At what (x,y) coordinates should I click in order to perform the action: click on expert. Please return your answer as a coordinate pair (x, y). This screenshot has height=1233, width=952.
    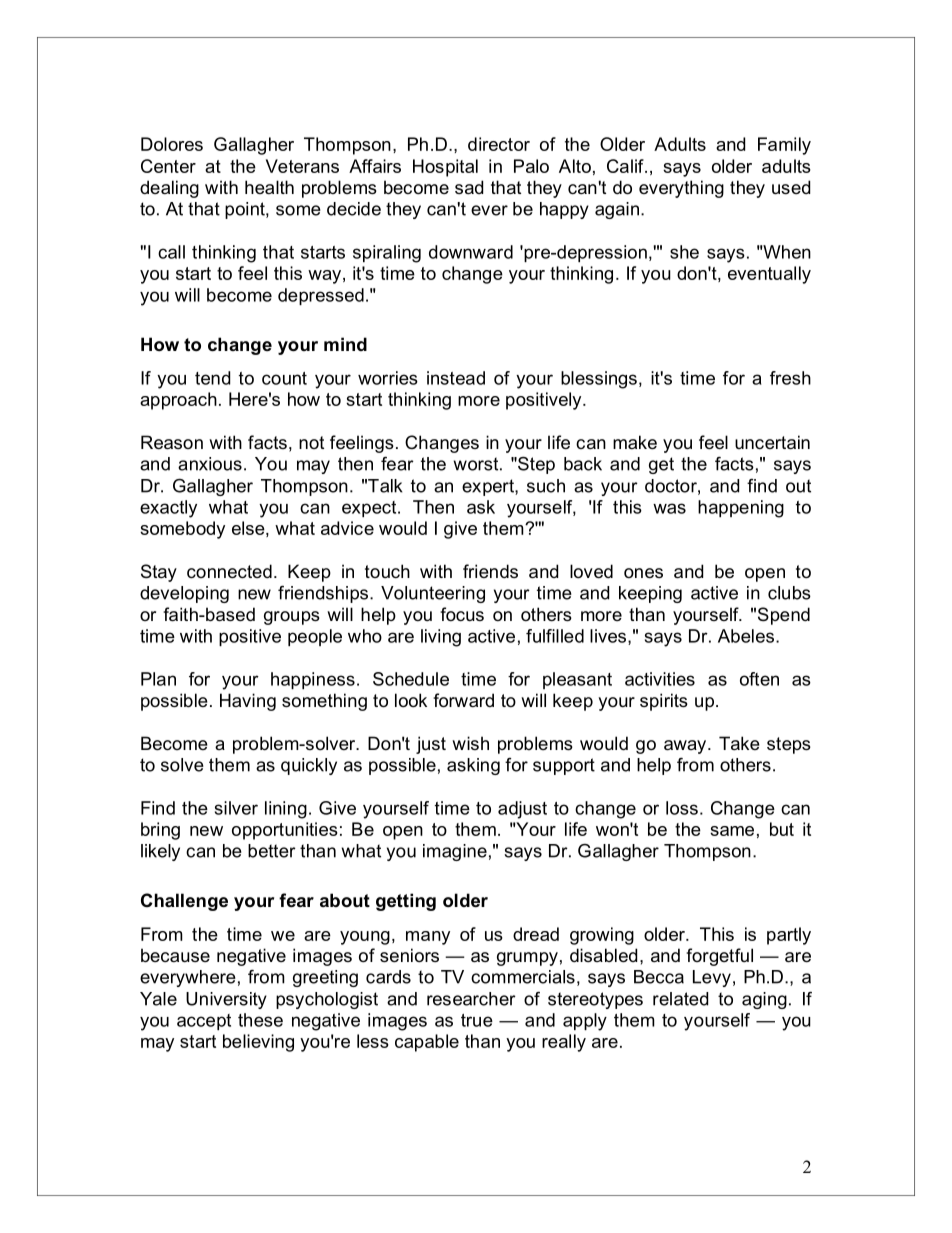
    Looking at the image, I should click on (489, 487).
